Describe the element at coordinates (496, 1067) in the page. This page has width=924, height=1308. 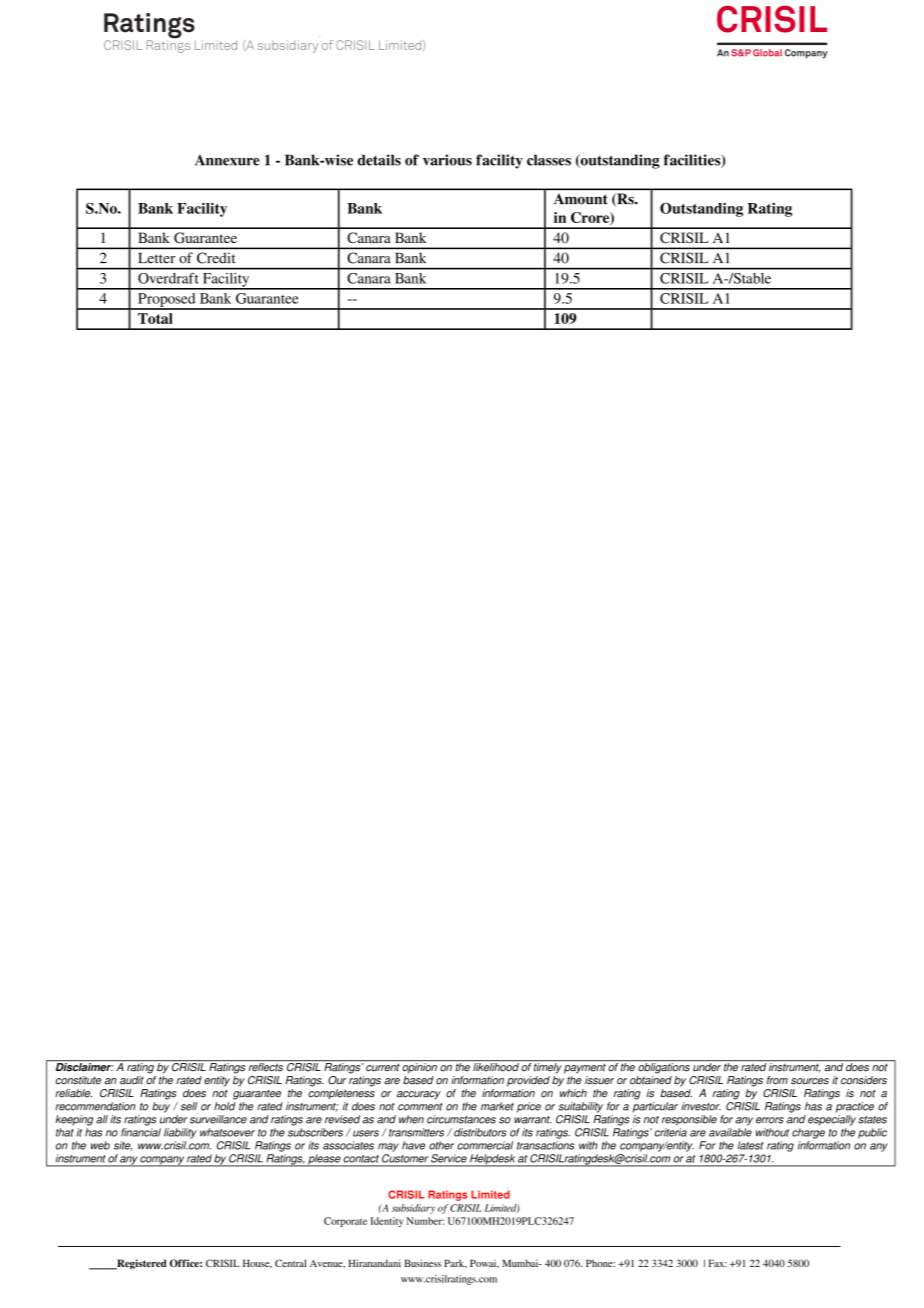
I see `likelihood` at that location.
